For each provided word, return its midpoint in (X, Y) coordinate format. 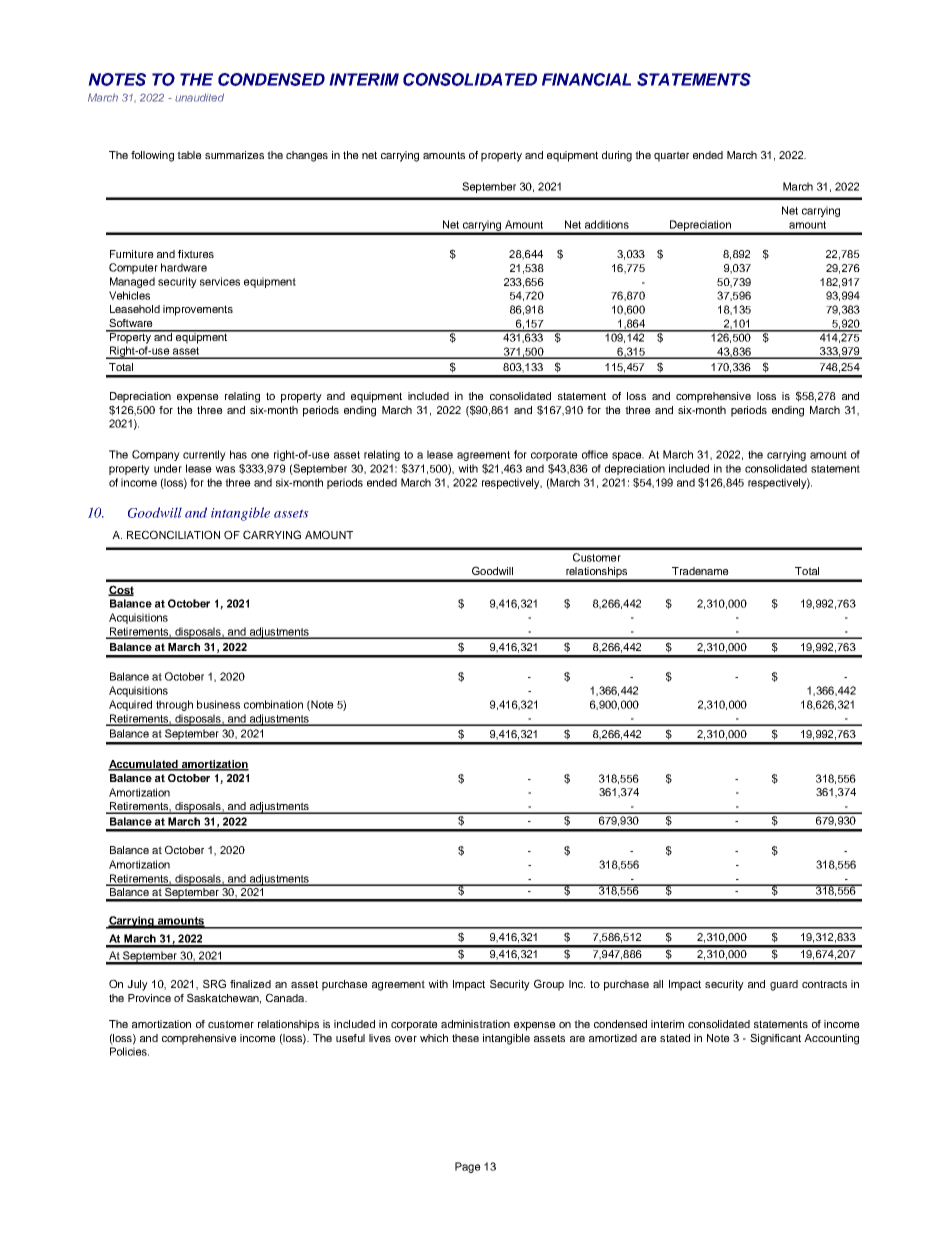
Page (468, 1167)
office (595, 454)
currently (204, 455)
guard (784, 985)
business (218, 704)
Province (149, 998)
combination (273, 704)
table (189, 155)
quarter (671, 156)
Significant (775, 1039)
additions (607, 224)
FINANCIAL (586, 79)
